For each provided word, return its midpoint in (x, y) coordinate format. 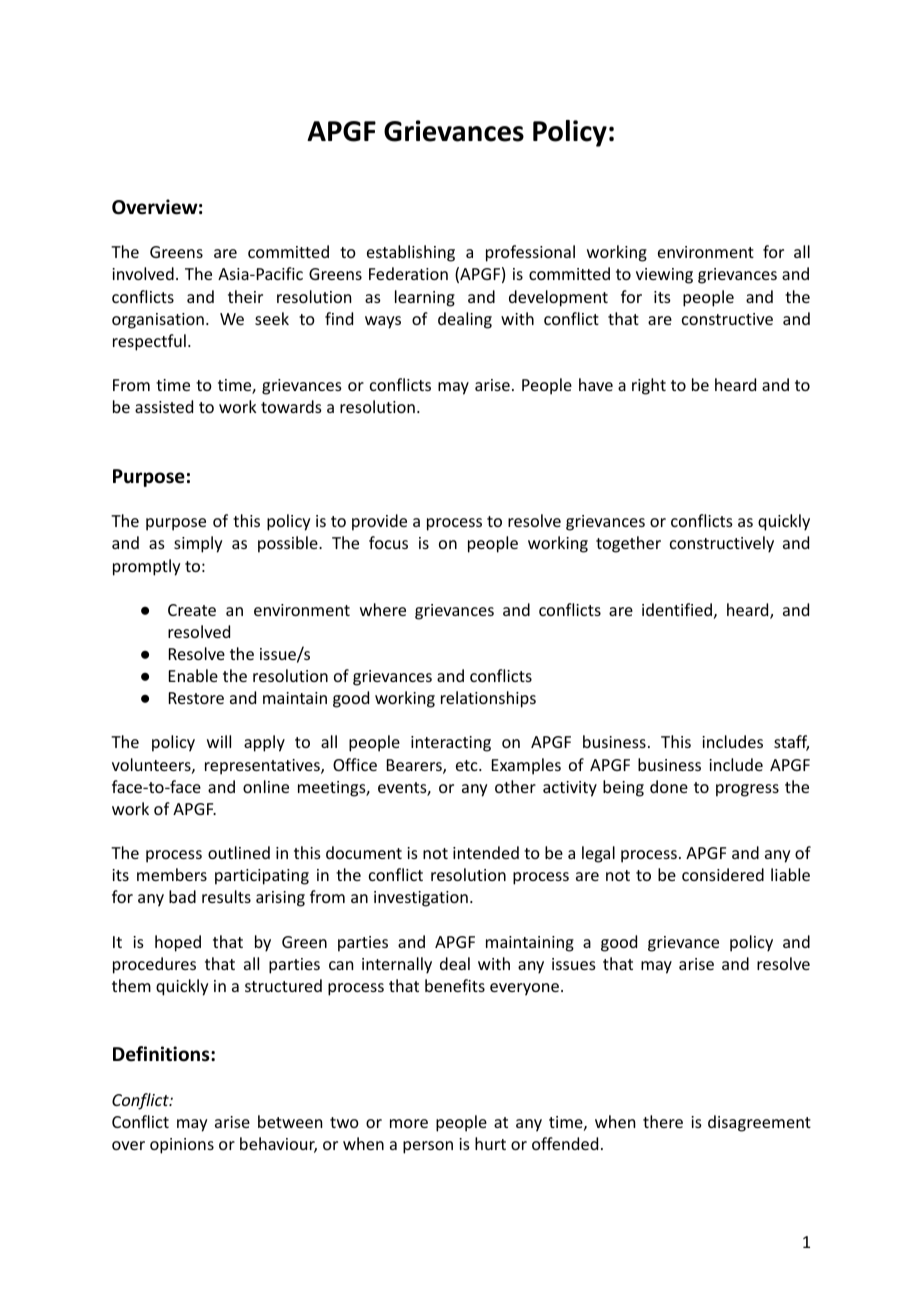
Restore (196, 698)
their (245, 296)
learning (425, 298)
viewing (664, 276)
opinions (182, 1146)
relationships (488, 699)
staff (791, 743)
